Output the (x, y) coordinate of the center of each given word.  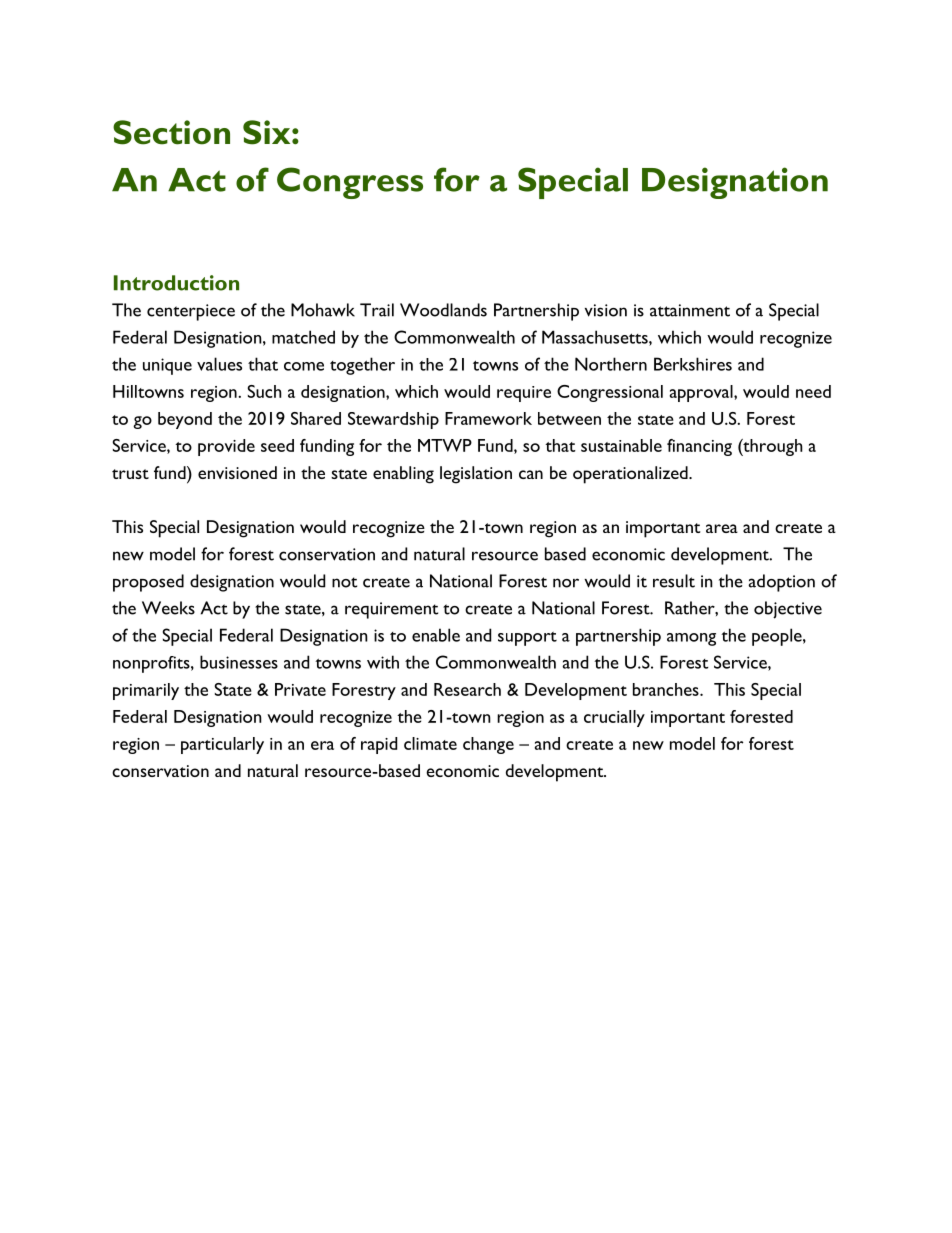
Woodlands (443, 310)
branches (667, 689)
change (488, 745)
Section (171, 132)
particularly (222, 745)
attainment (690, 310)
